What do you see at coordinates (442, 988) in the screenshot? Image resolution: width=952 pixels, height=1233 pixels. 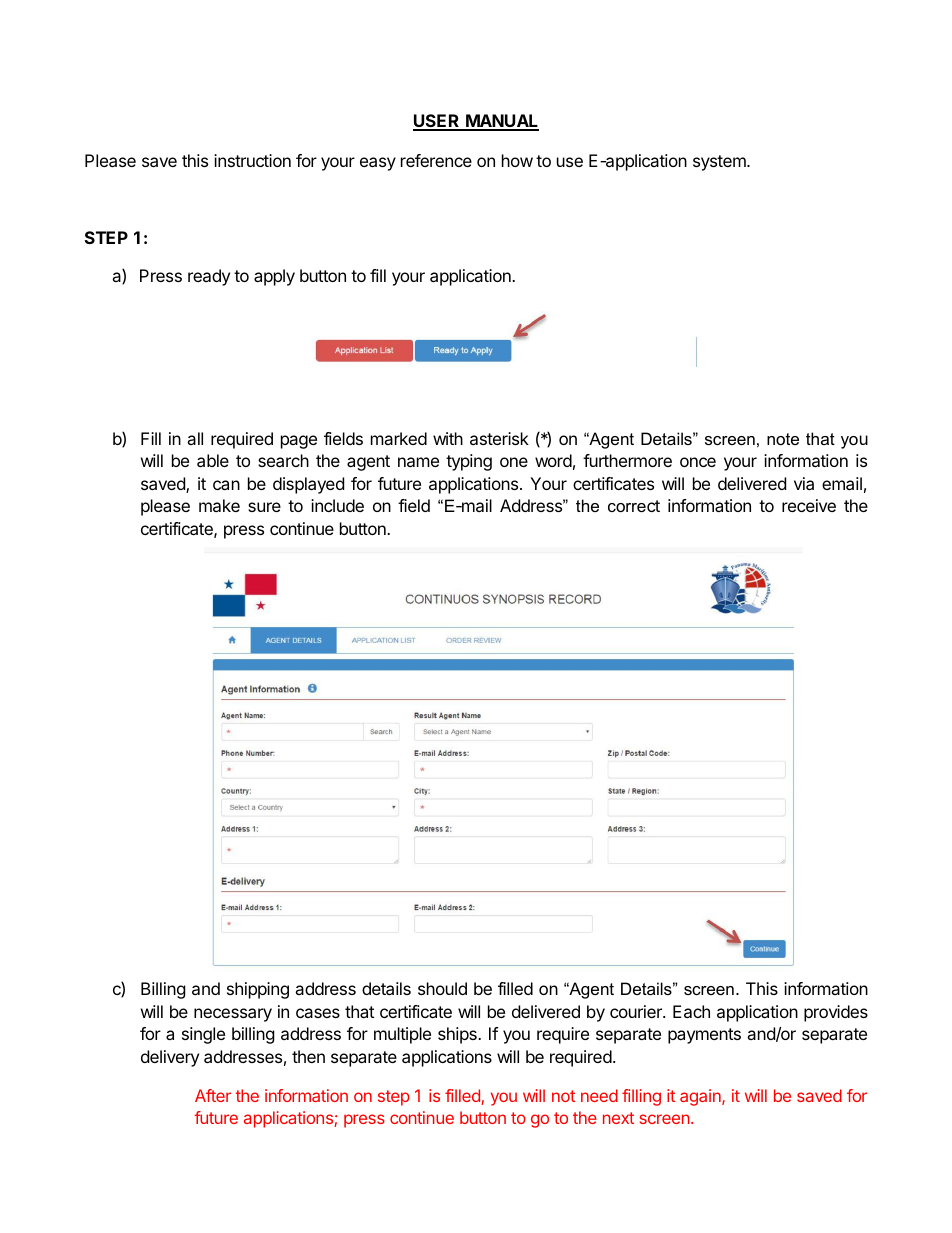 I see `should` at bounding box center [442, 988].
